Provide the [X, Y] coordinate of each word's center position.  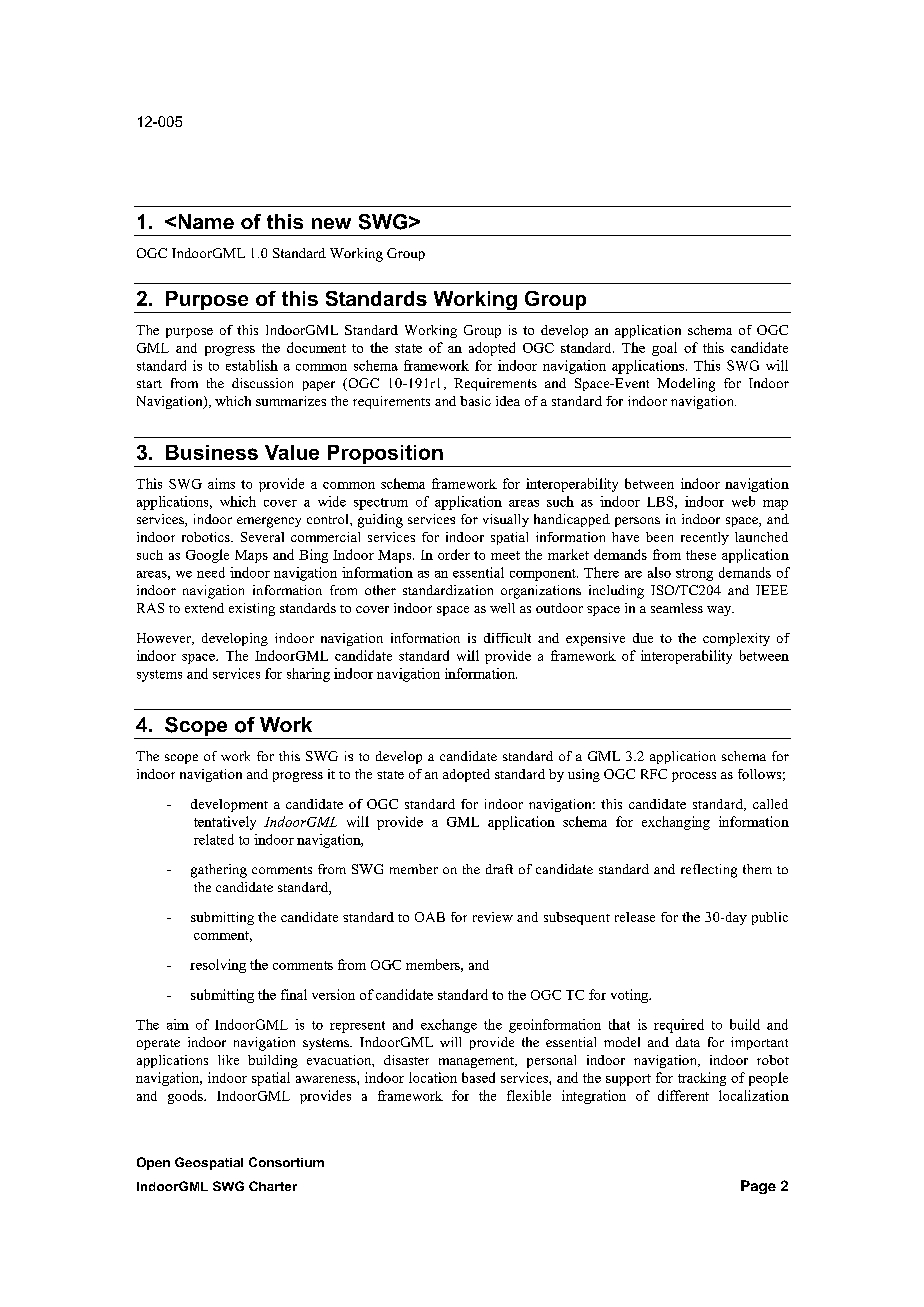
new [331, 223]
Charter [273, 1186]
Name [206, 221]
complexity [736, 639]
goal [664, 349]
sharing [308, 675]
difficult [507, 638]
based [478, 1077]
